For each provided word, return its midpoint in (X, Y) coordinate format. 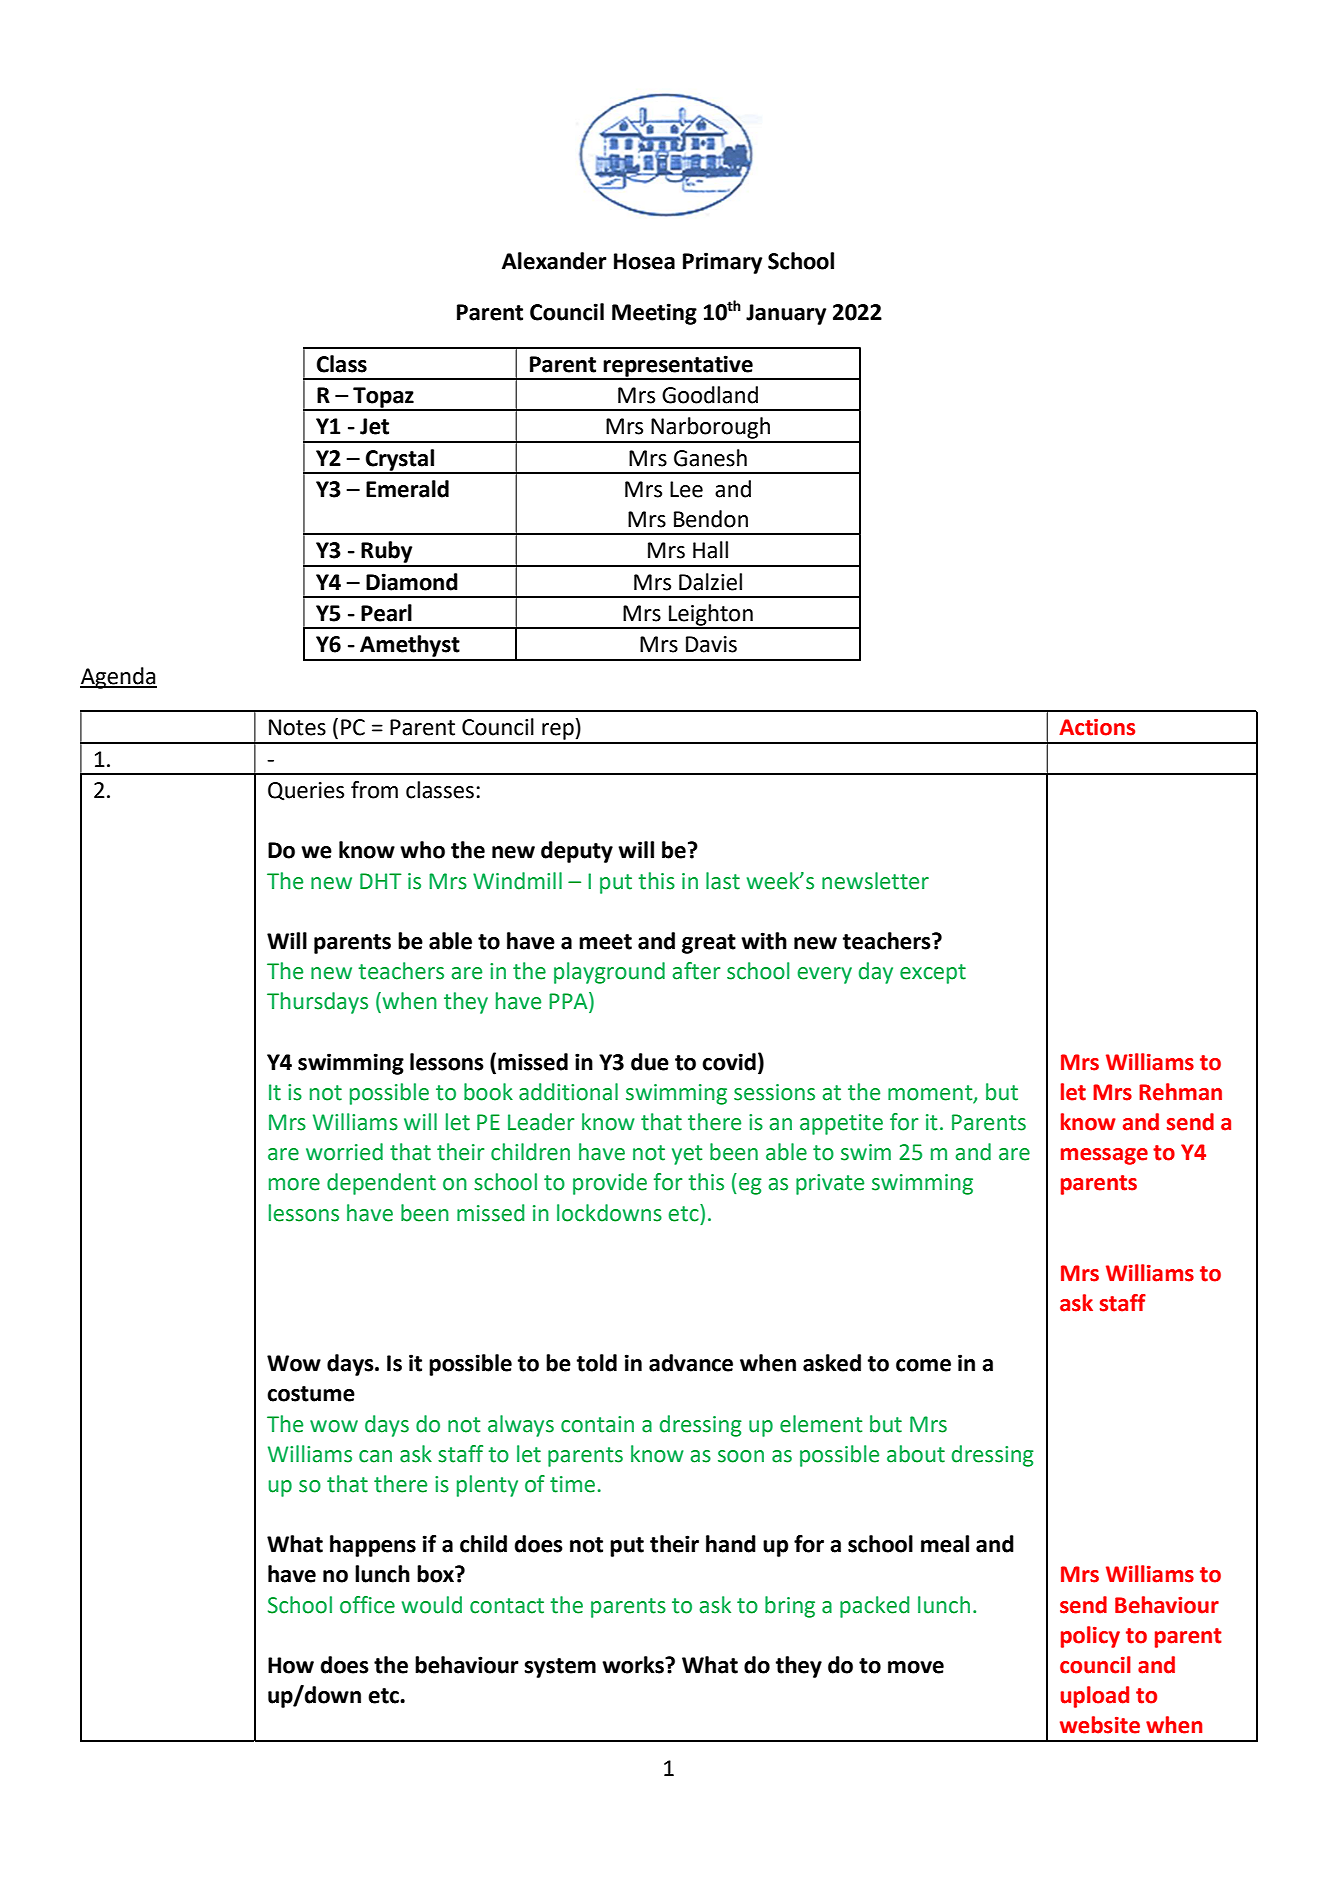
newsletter (875, 881)
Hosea (644, 261)
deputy (577, 852)
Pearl (386, 613)
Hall (710, 550)
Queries (306, 791)
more (294, 1184)
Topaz (383, 398)
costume (311, 1394)
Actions (1097, 727)
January (786, 314)
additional (568, 1092)
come (923, 1365)
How (291, 1665)
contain (597, 1424)
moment (931, 1093)
